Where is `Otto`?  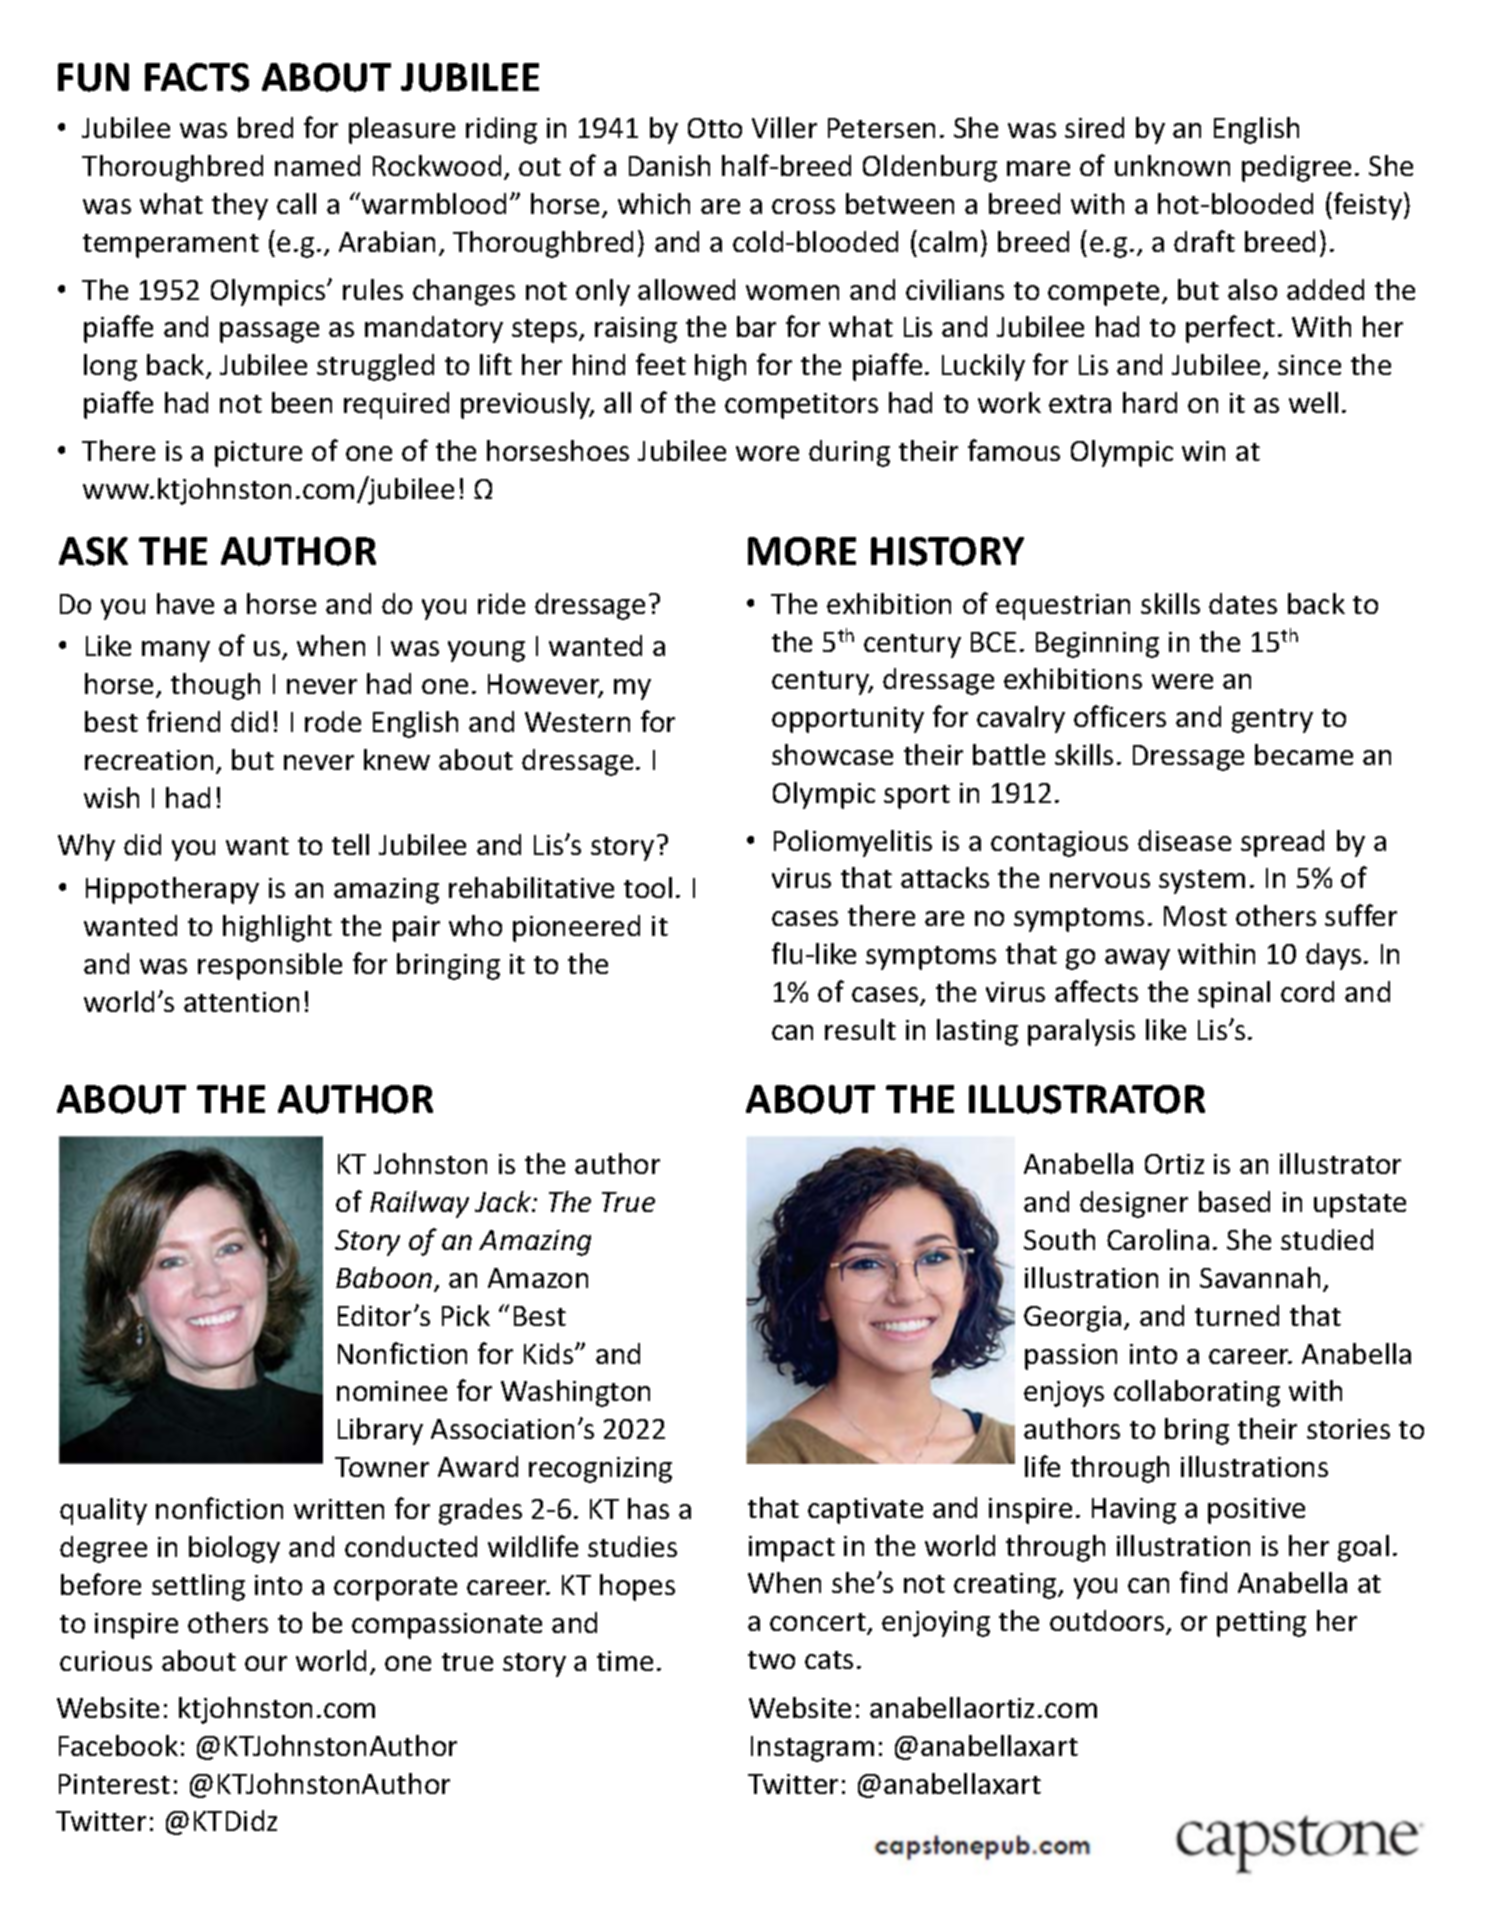 Otto is located at coordinates (715, 128).
